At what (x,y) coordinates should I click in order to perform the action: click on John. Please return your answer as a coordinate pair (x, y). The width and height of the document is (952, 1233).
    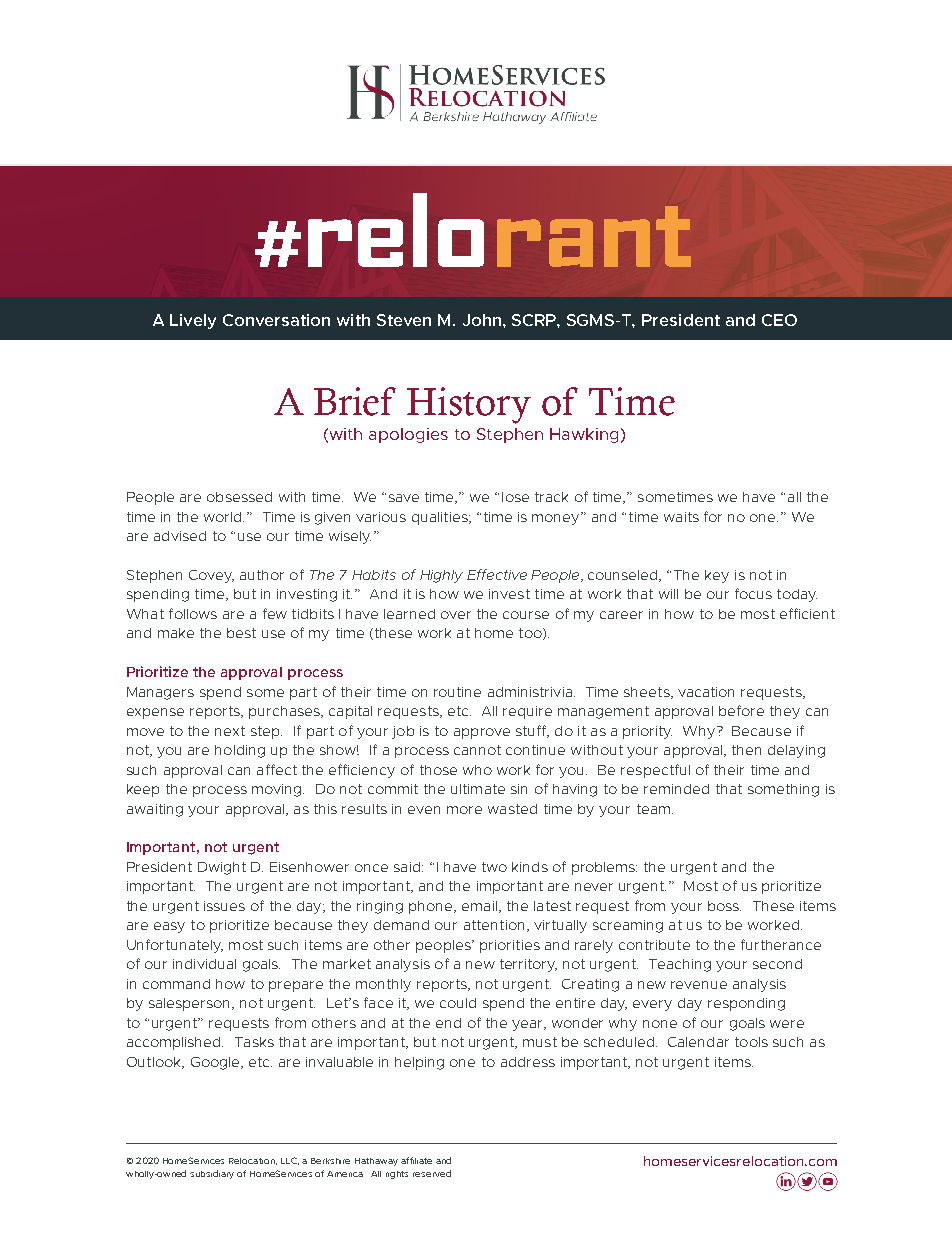
    Looking at the image, I should click on (483, 320).
